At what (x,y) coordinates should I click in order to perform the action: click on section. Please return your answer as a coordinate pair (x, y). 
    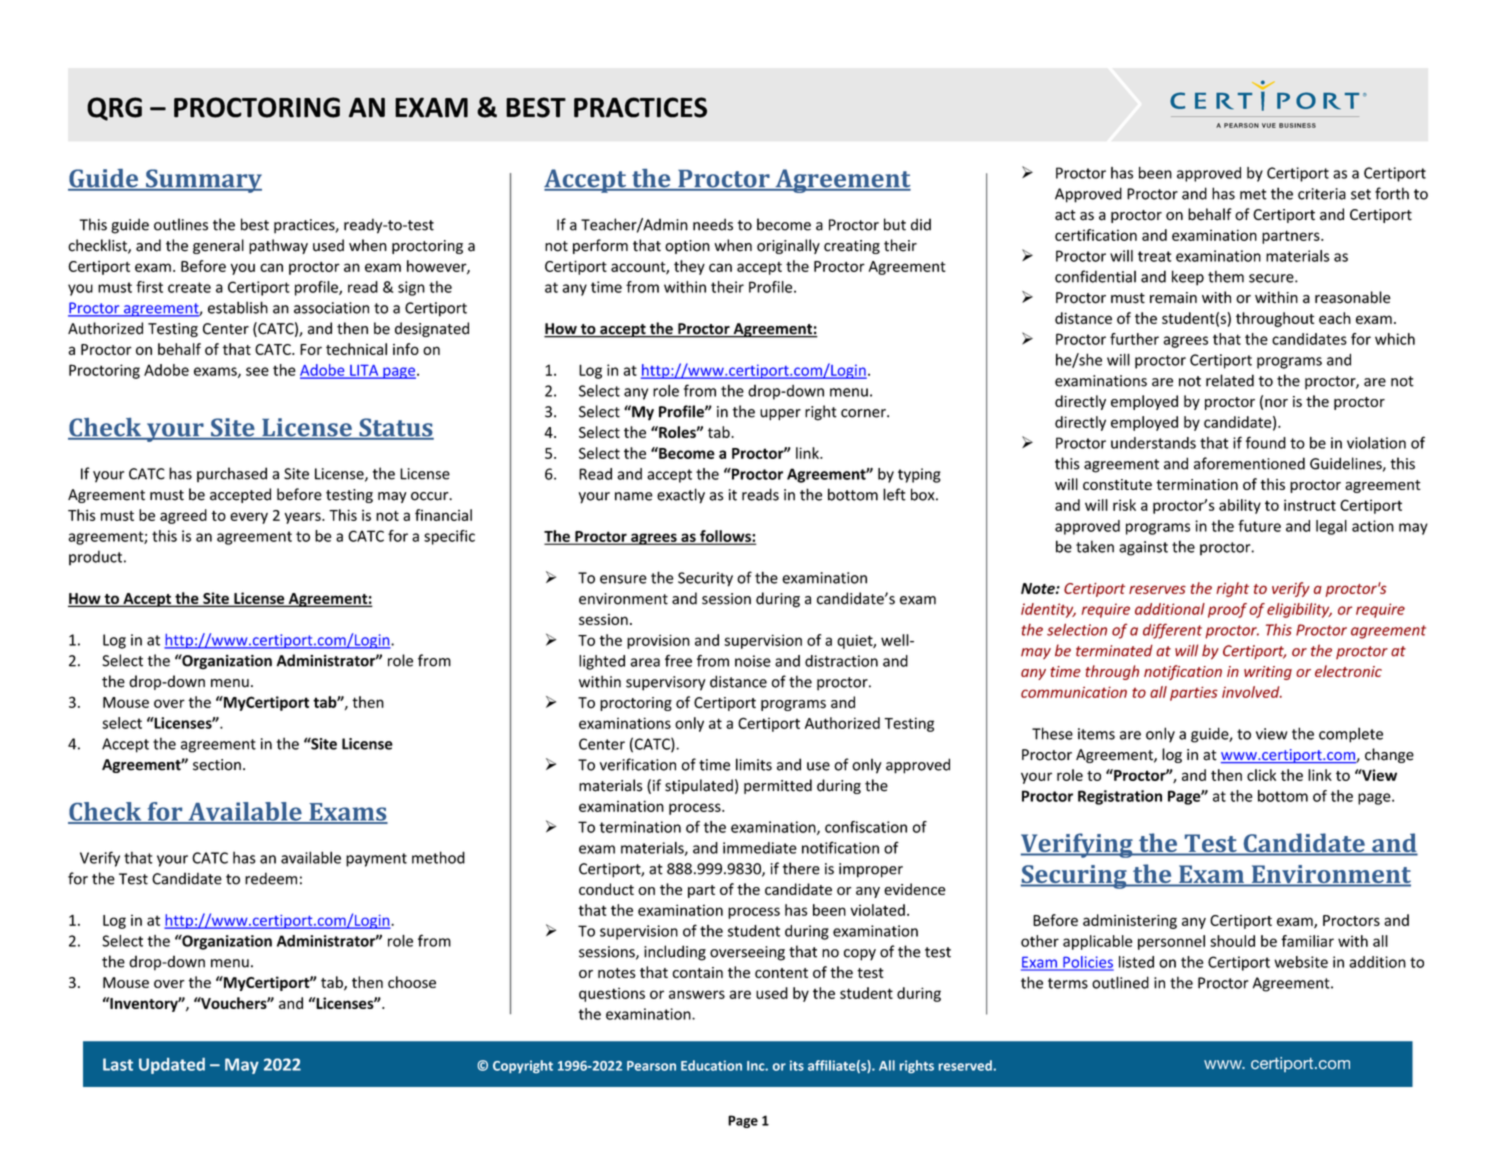
    Looking at the image, I should click on (217, 765).
